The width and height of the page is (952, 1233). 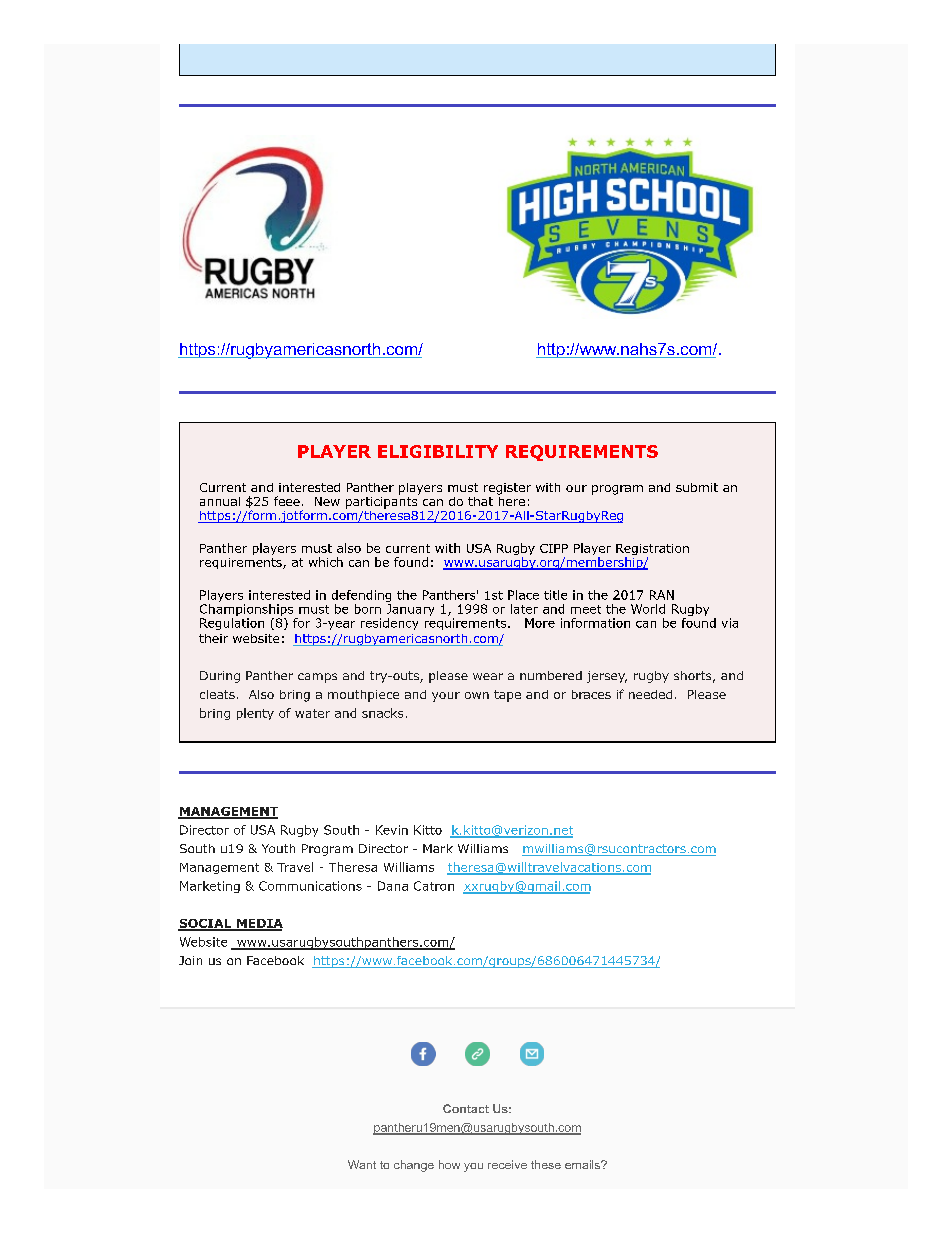 What do you see at coordinates (648, 609) in the page?
I see `World` at bounding box center [648, 609].
